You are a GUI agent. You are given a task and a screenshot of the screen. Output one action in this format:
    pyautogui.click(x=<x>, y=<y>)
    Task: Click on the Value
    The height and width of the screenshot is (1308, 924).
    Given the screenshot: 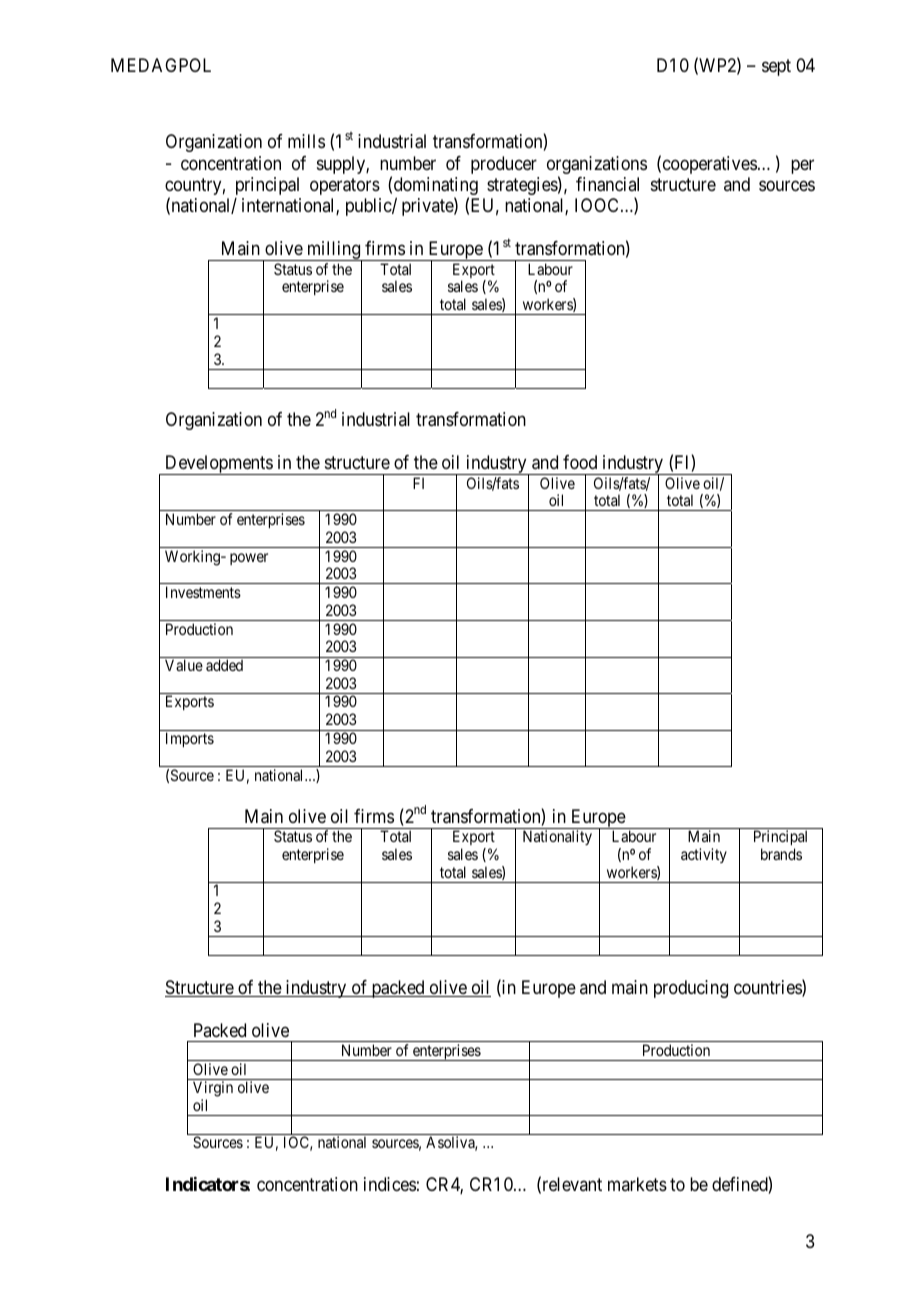 What is the action you would take?
    pyautogui.click(x=184, y=665)
